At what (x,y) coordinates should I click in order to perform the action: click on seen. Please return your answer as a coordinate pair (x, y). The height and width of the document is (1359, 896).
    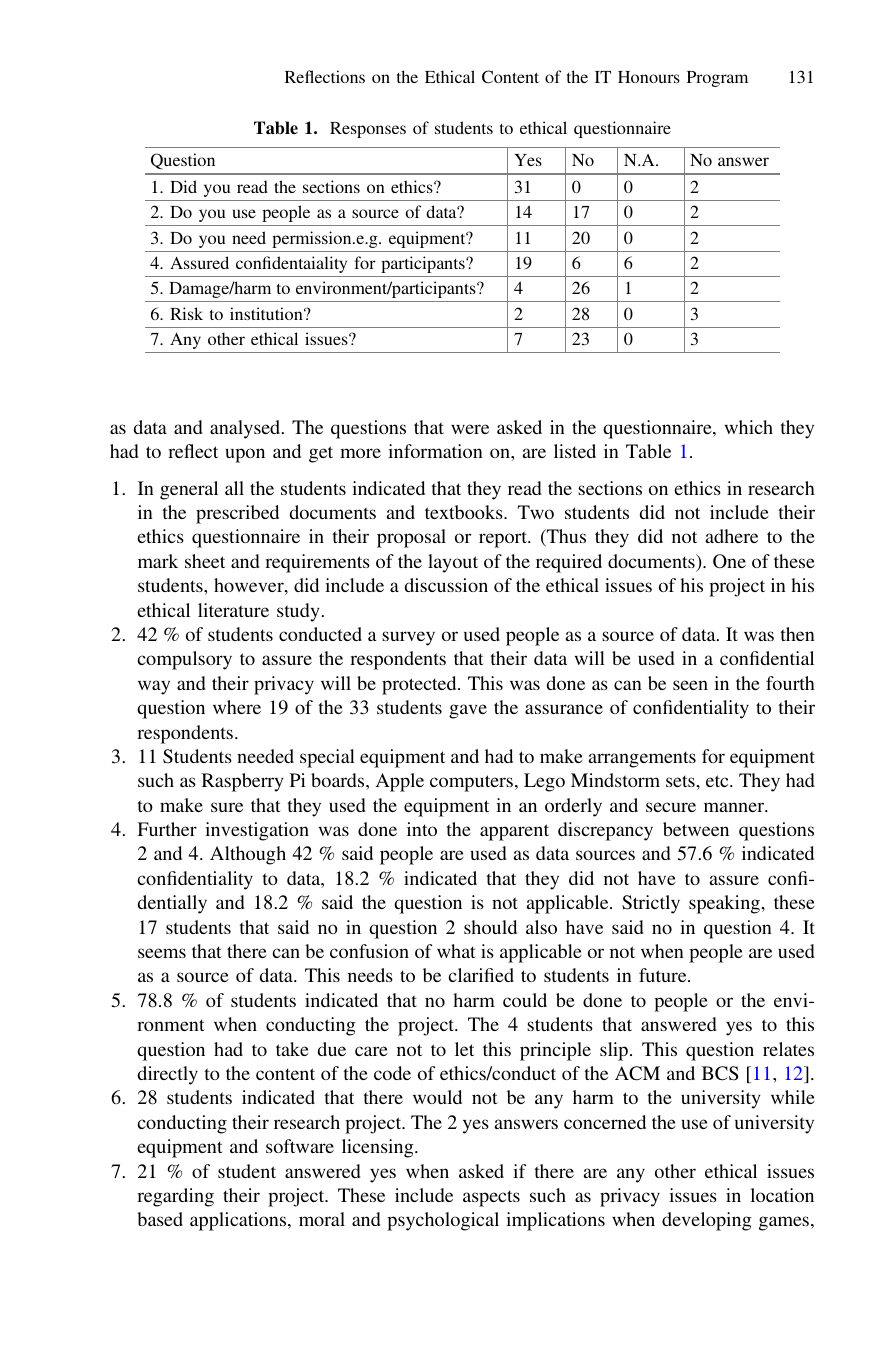
    Looking at the image, I should click on (690, 685).
